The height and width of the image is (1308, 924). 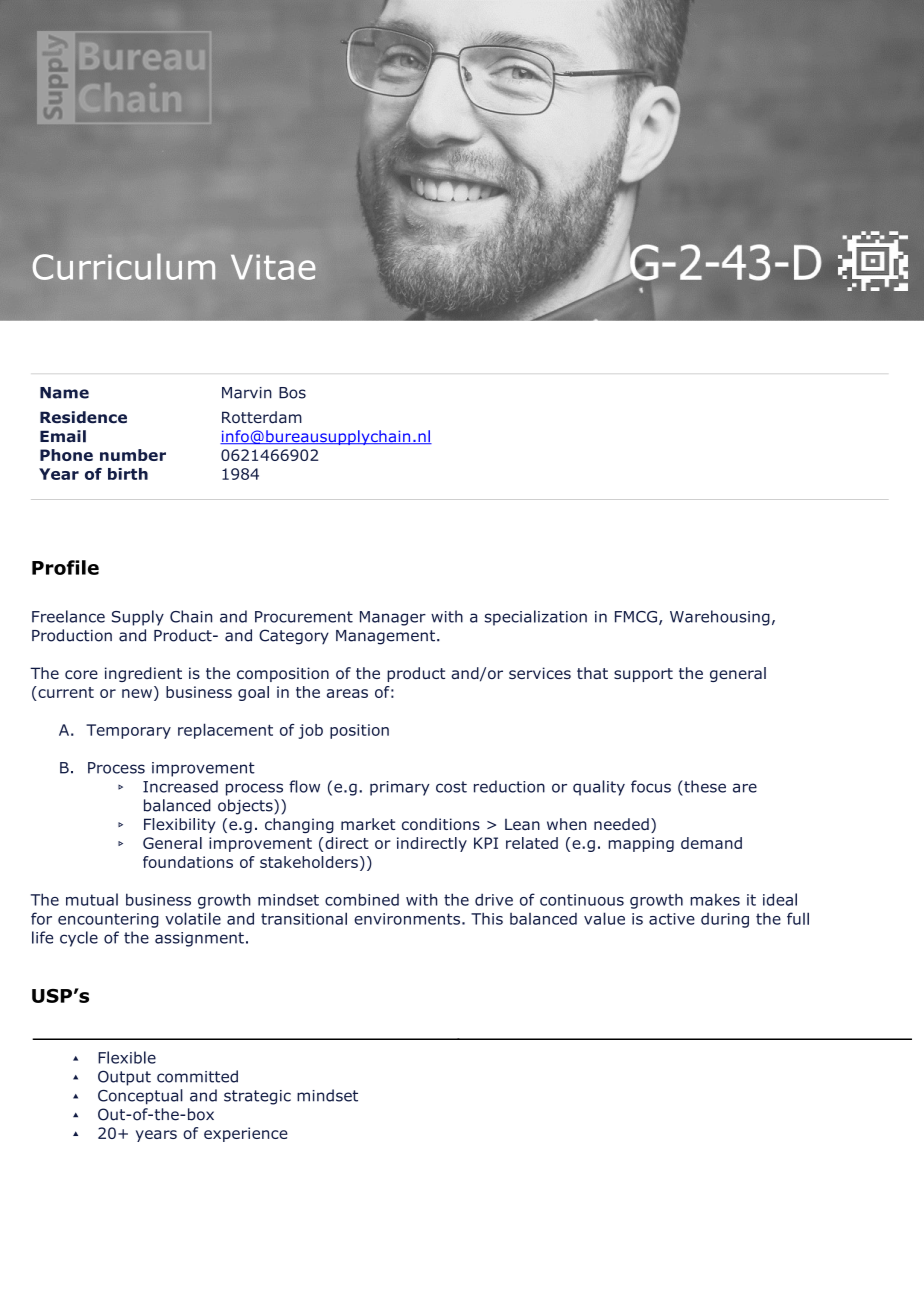 What do you see at coordinates (128, 474) in the image?
I see `birth` at bounding box center [128, 474].
